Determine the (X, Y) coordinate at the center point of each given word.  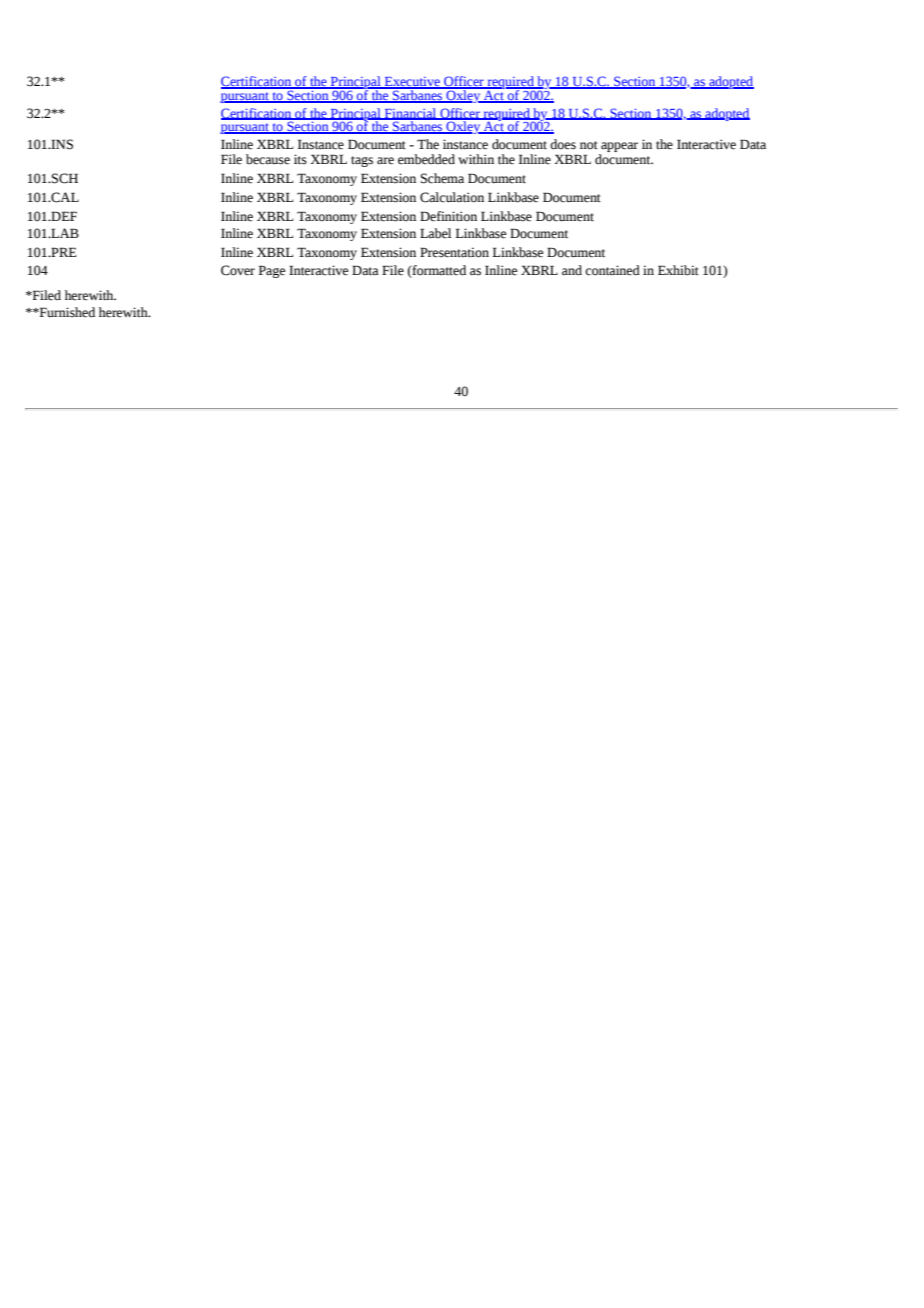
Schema (442, 178)
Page (272, 271)
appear (618, 148)
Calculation (452, 197)
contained (612, 270)
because (268, 159)
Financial (410, 114)
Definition (448, 216)
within (476, 159)
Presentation (454, 252)
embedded (426, 159)
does (563, 144)
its (300, 159)
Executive (412, 83)
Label (435, 233)
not (589, 145)
